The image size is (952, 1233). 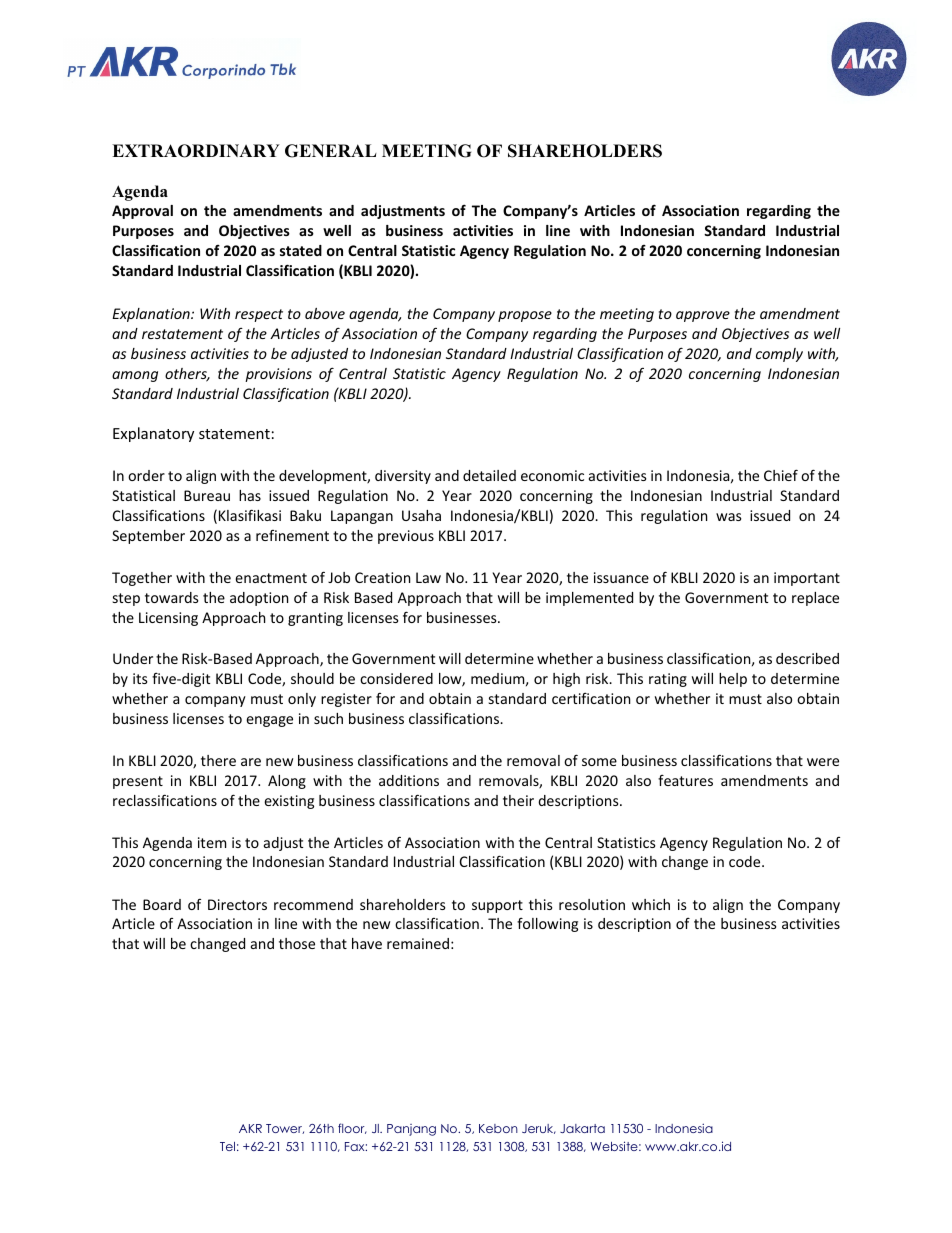 What do you see at coordinates (651, 904) in the screenshot?
I see `which` at bounding box center [651, 904].
